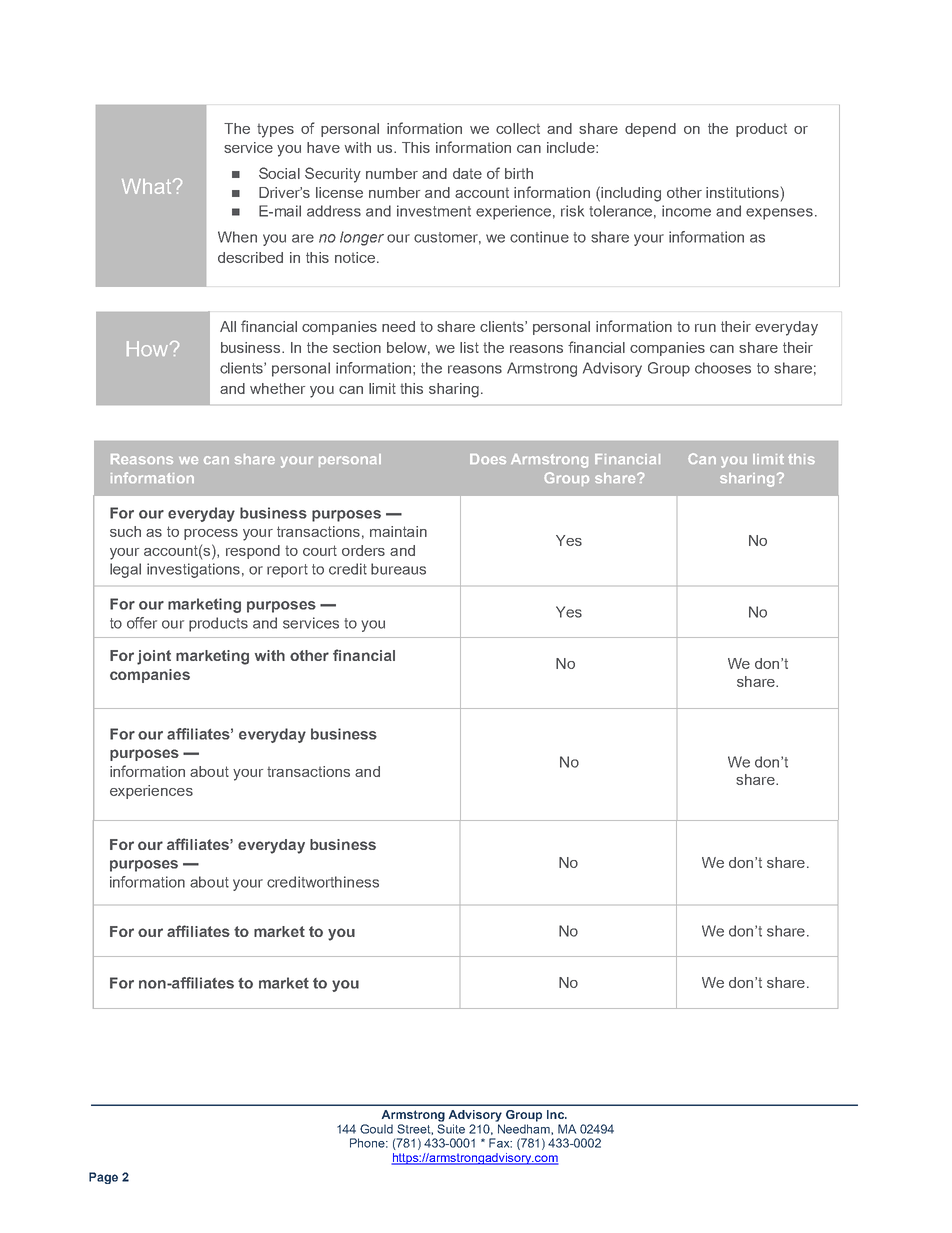 Image resolution: width=952 pixels, height=1233 pixels. I want to click on Does, so click(488, 459).
